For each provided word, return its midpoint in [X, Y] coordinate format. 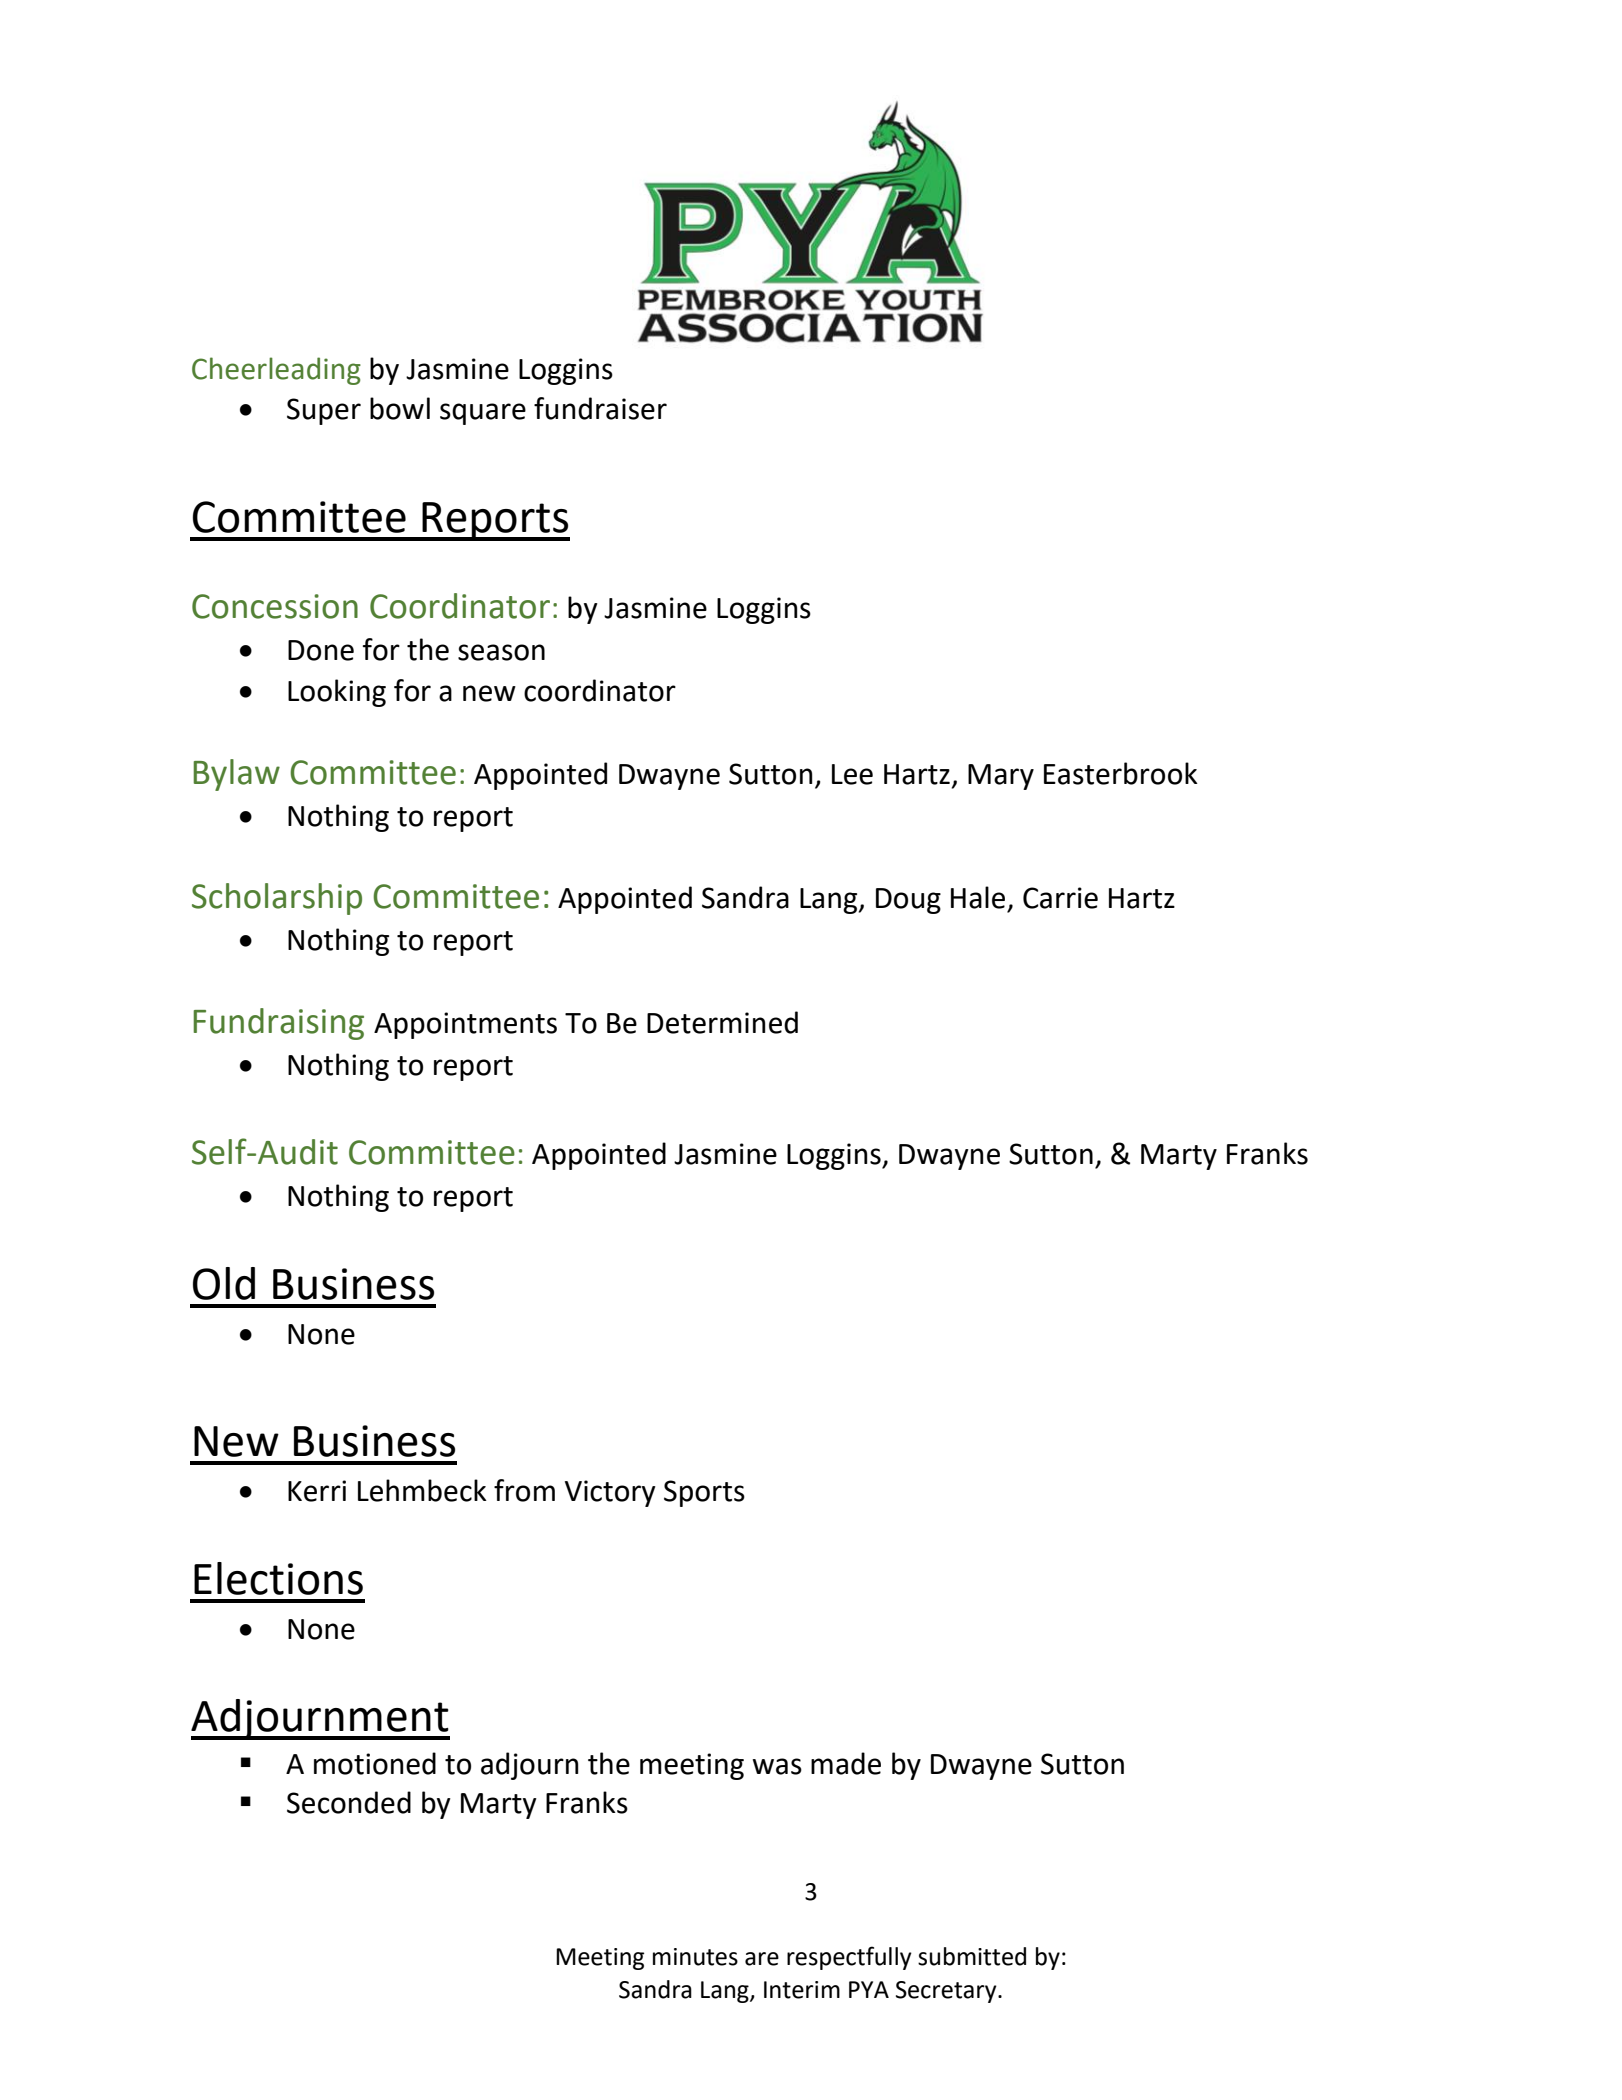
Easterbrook [1121, 773]
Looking [337, 693]
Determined [722, 1022]
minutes [695, 1957]
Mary [1001, 777]
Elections [278, 1578]
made [846, 1763]
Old [224, 1283]
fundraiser [600, 408]
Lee [852, 774]
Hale [978, 897]
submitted [972, 1956]
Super [324, 411]
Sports [704, 1493]
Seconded [349, 1802]
